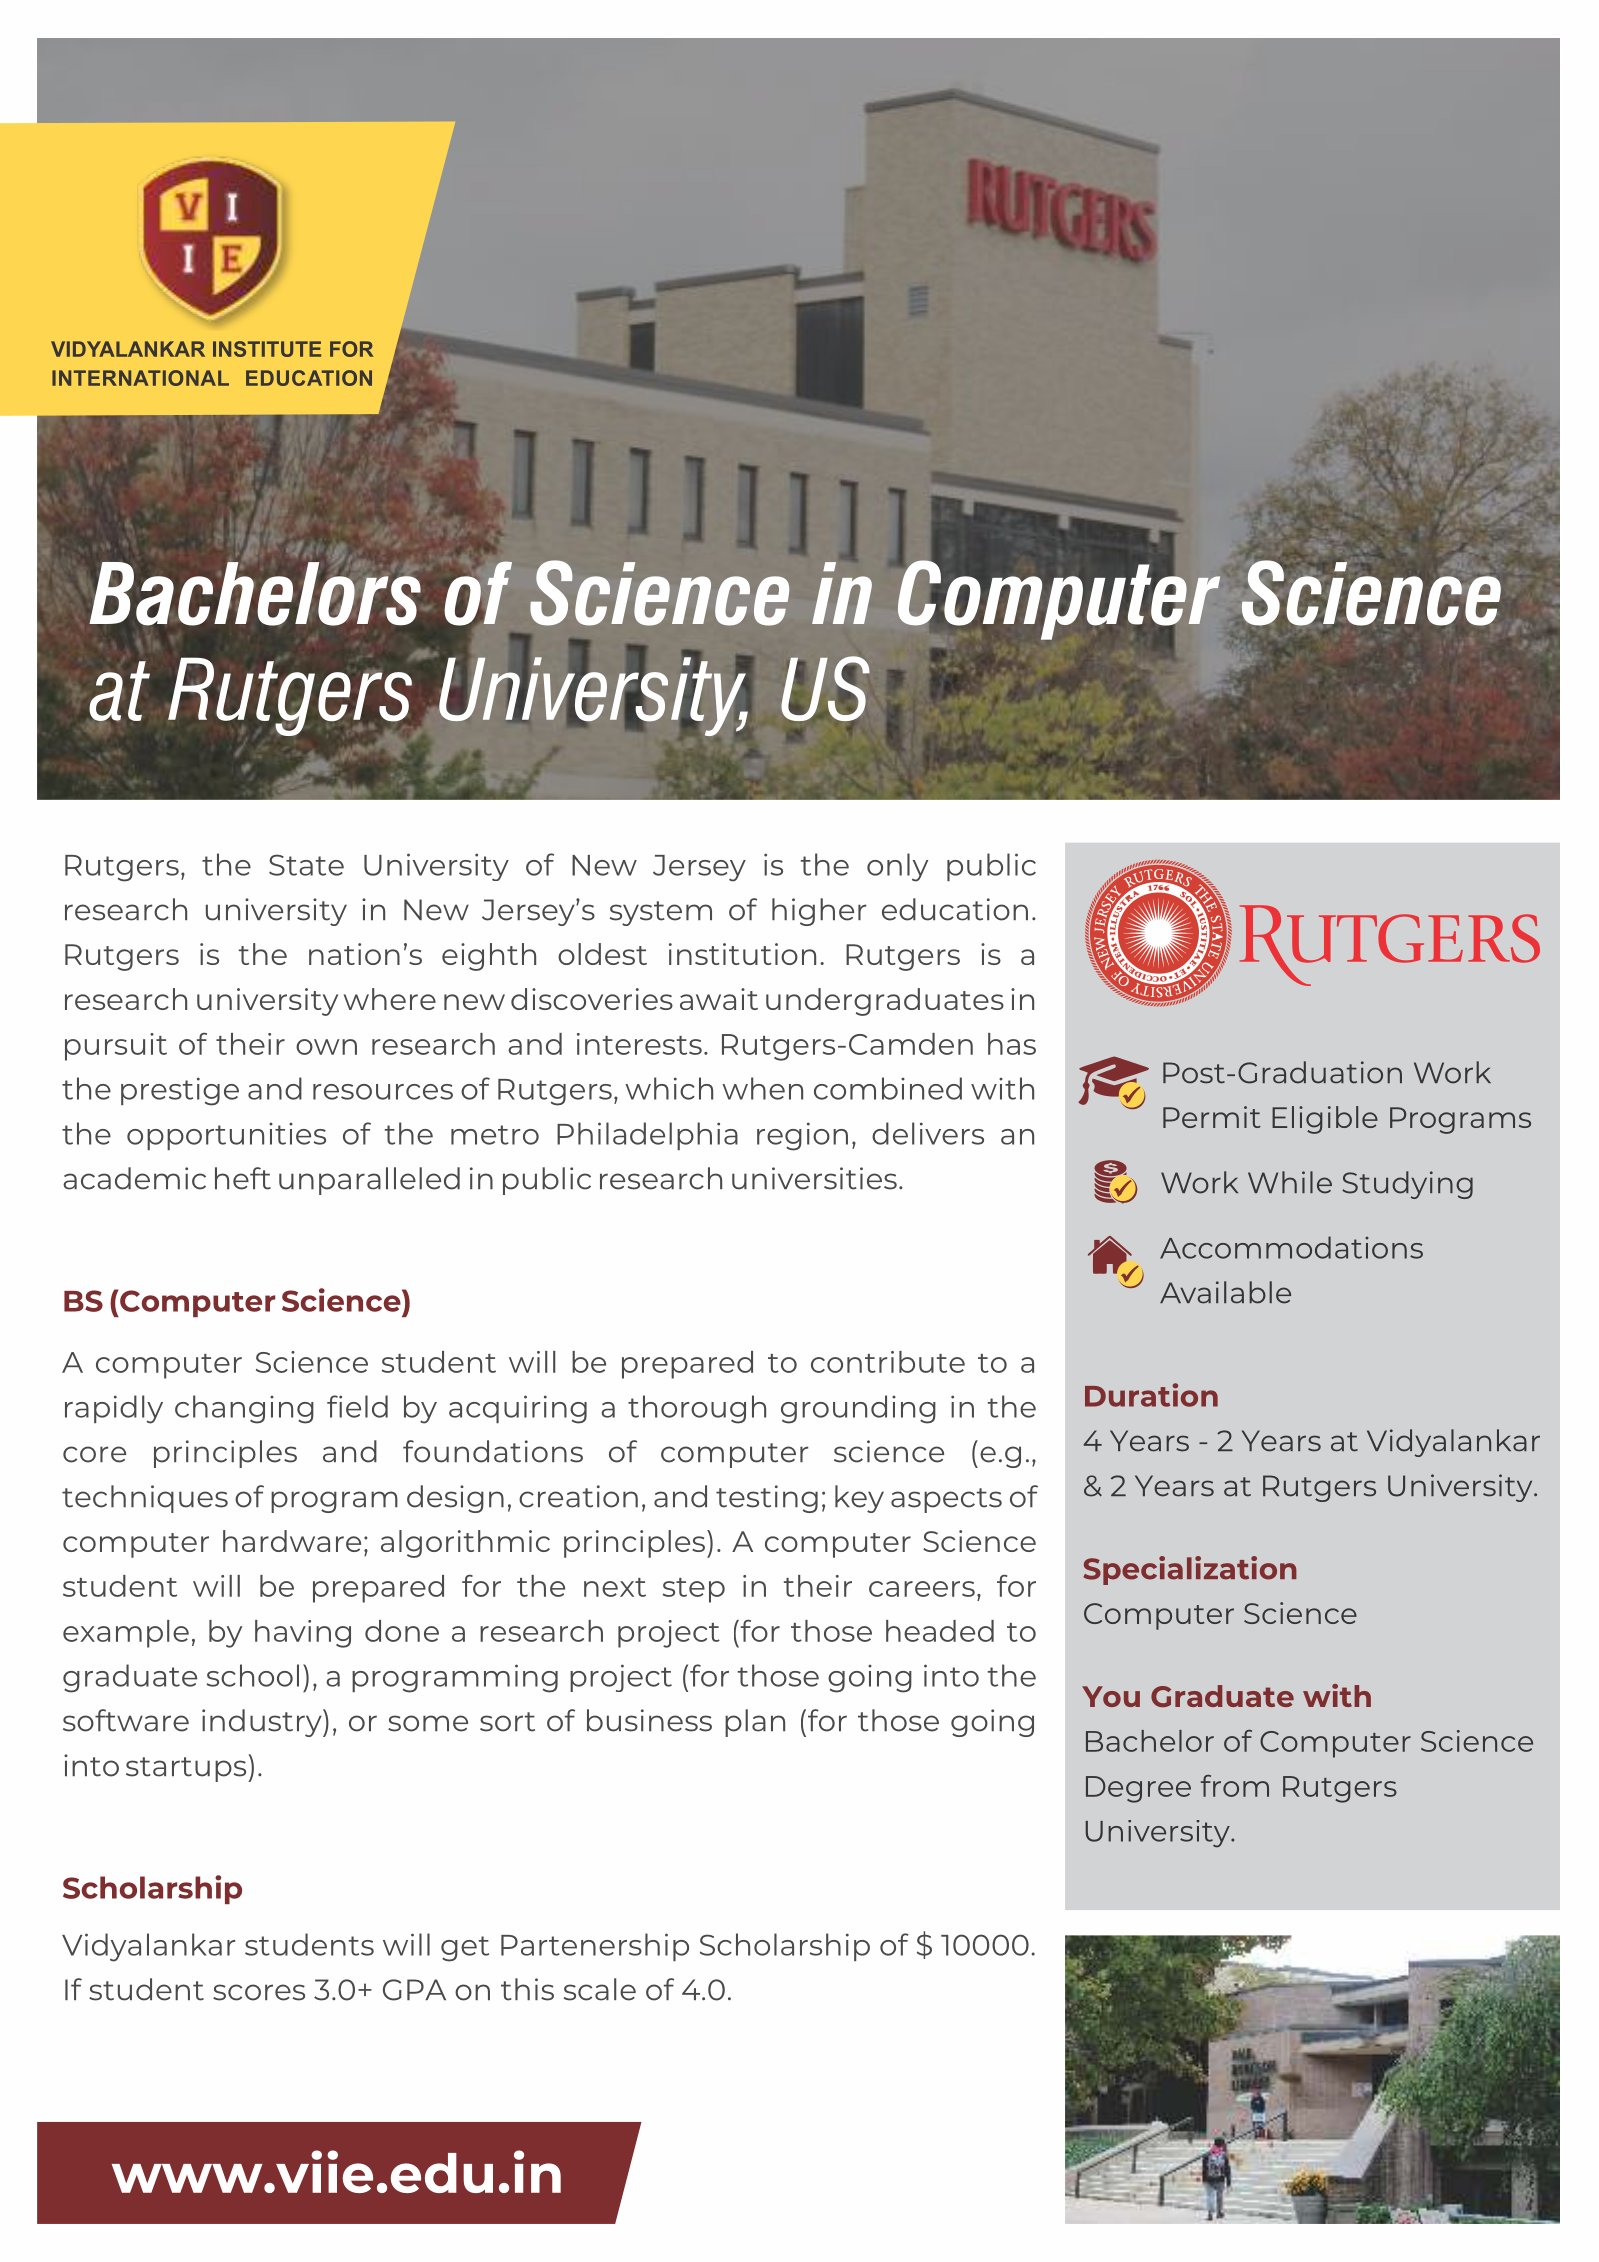  What do you see at coordinates (600, 1989) in the screenshot?
I see `scale` at bounding box center [600, 1989].
